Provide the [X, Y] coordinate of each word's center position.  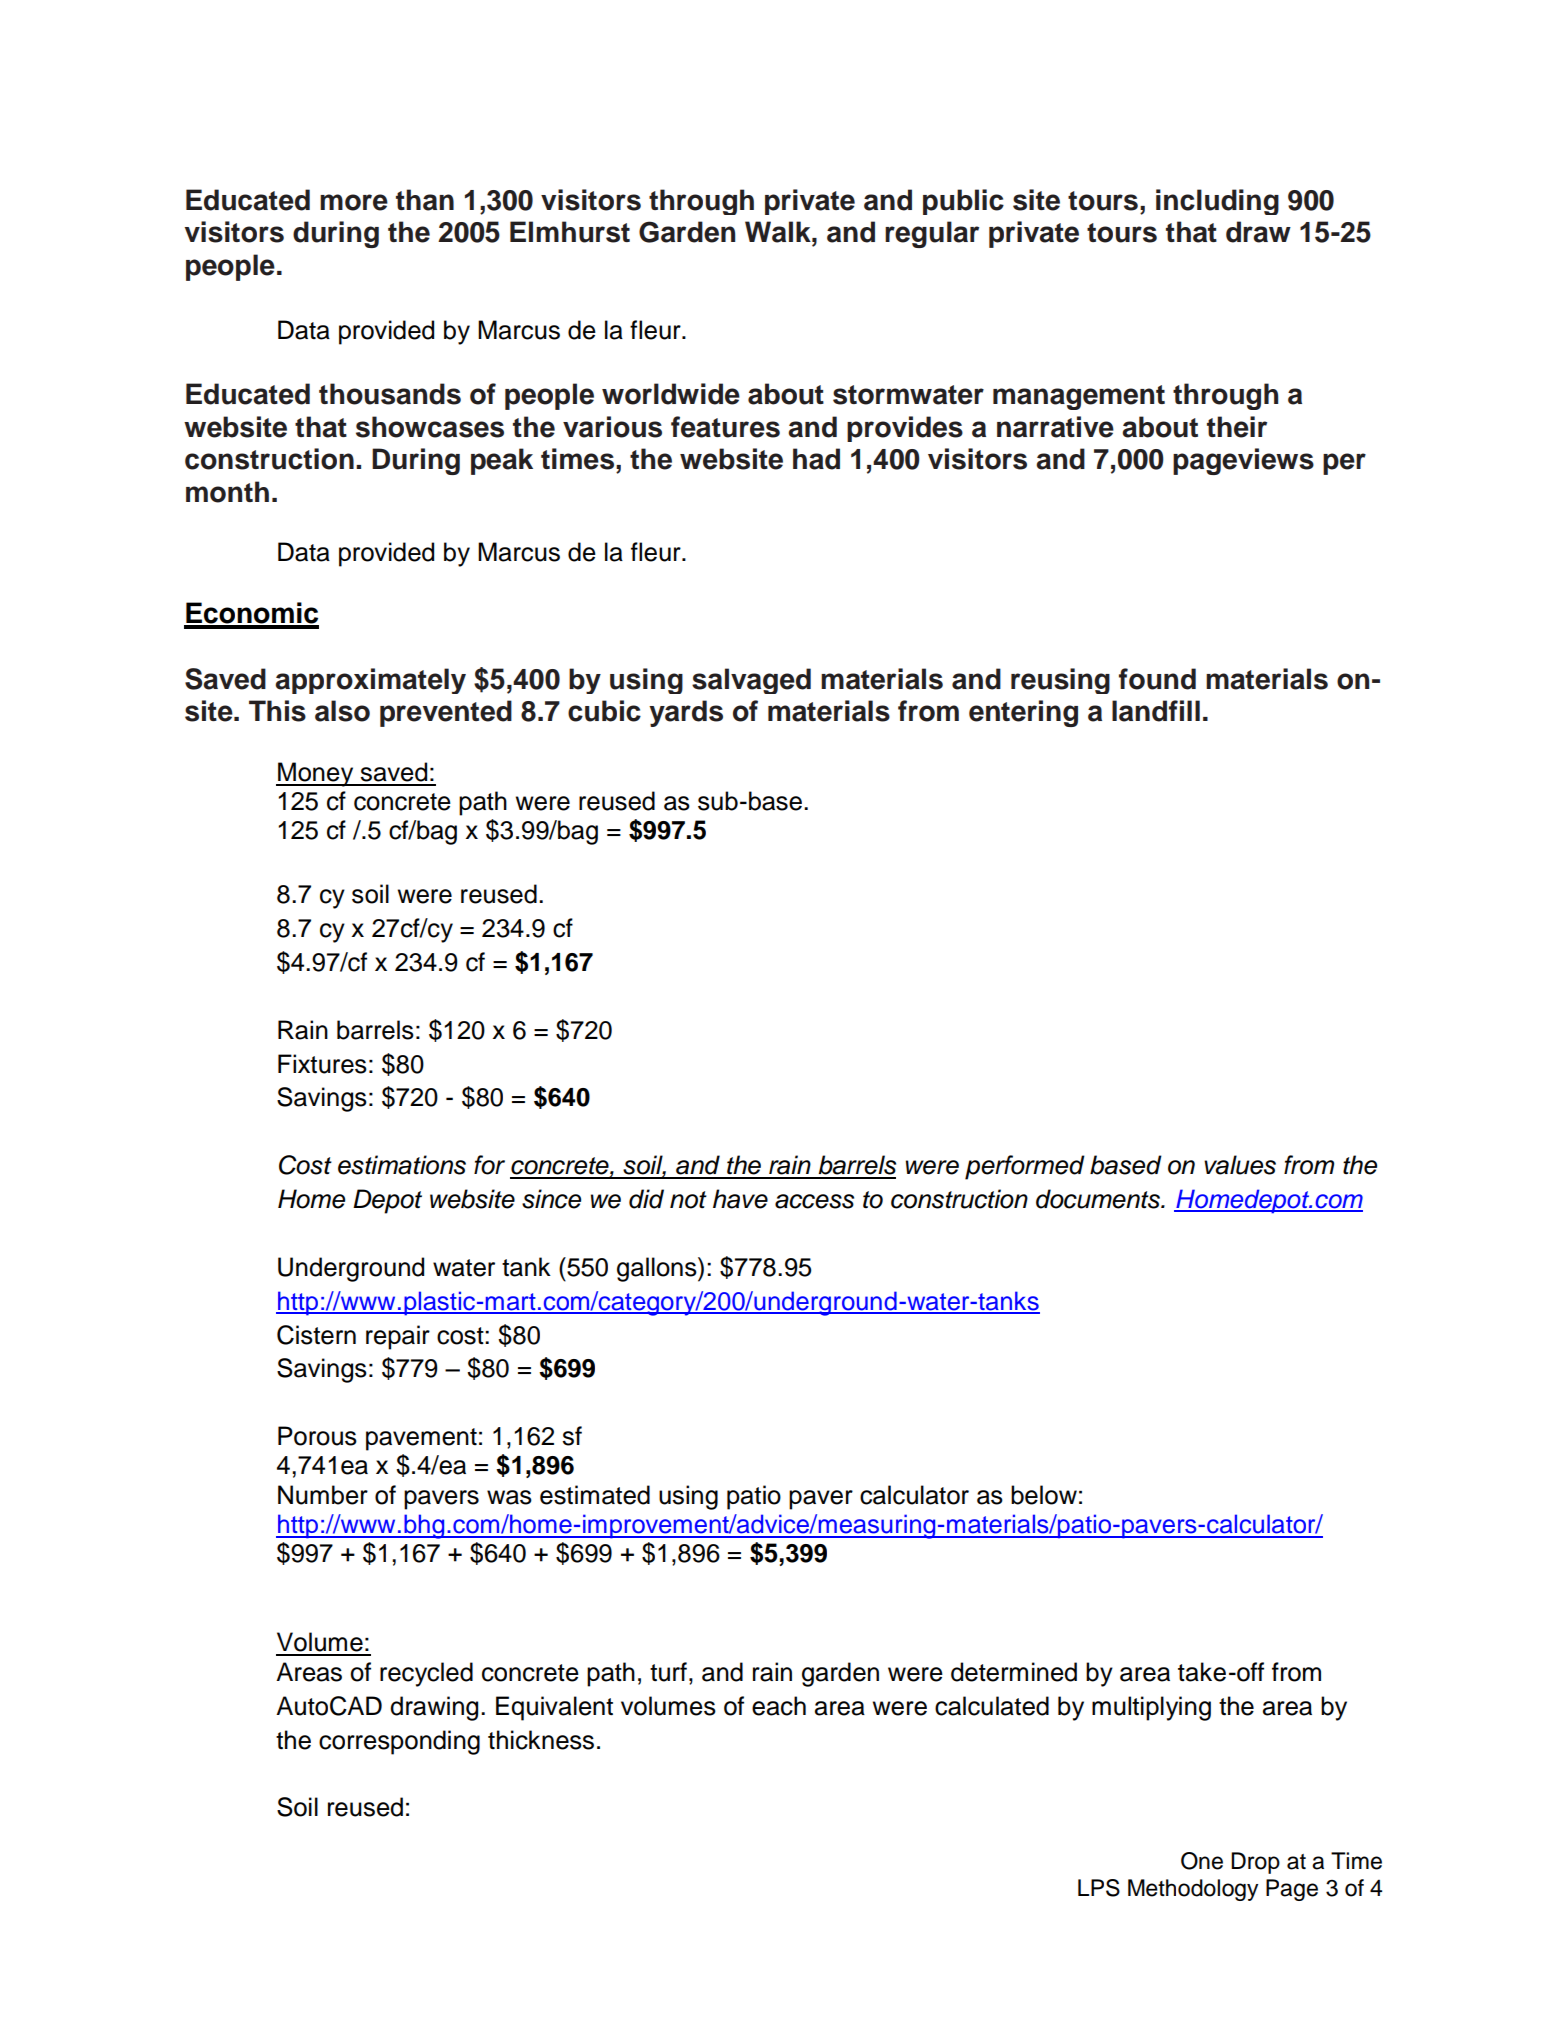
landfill [1156, 711]
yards [686, 713]
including [1217, 202]
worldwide [671, 394]
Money [316, 774]
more [354, 202]
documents [1099, 1199]
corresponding [399, 1742]
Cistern [316, 1335]
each [779, 1706]
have [740, 1199]
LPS [1099, 1888]
